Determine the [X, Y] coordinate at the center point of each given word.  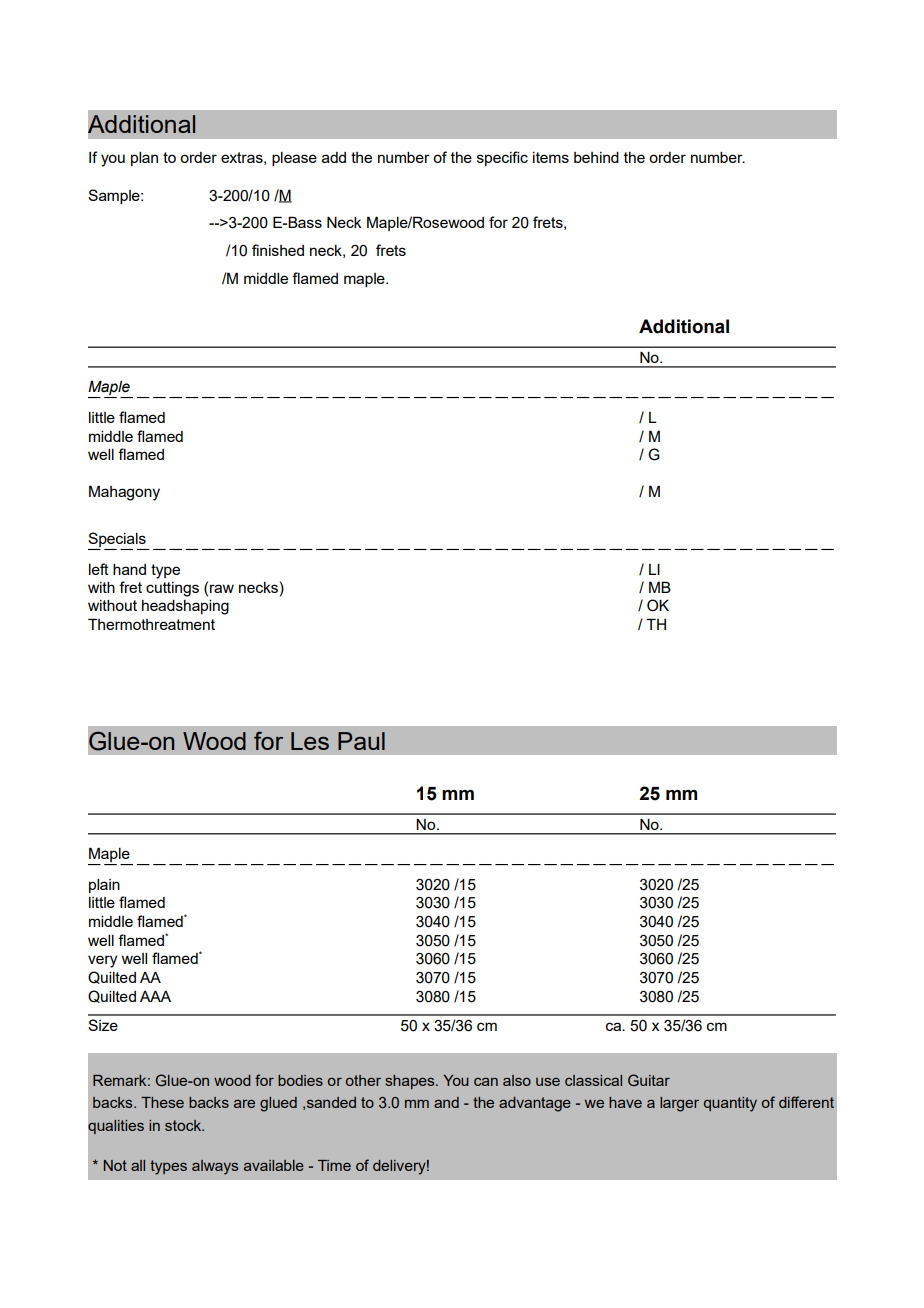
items [551, 157]
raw [222, 588]
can [486, 1081]
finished [278, 250]
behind [596, 157]
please [294, 159]
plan [144, 159]
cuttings [172, 589]
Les [310, 741]
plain [104, 886]
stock [184, 1125]
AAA [155, 996]
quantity [730, 1104]
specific [502, 158]
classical [593, 1080]
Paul [361, 741]
